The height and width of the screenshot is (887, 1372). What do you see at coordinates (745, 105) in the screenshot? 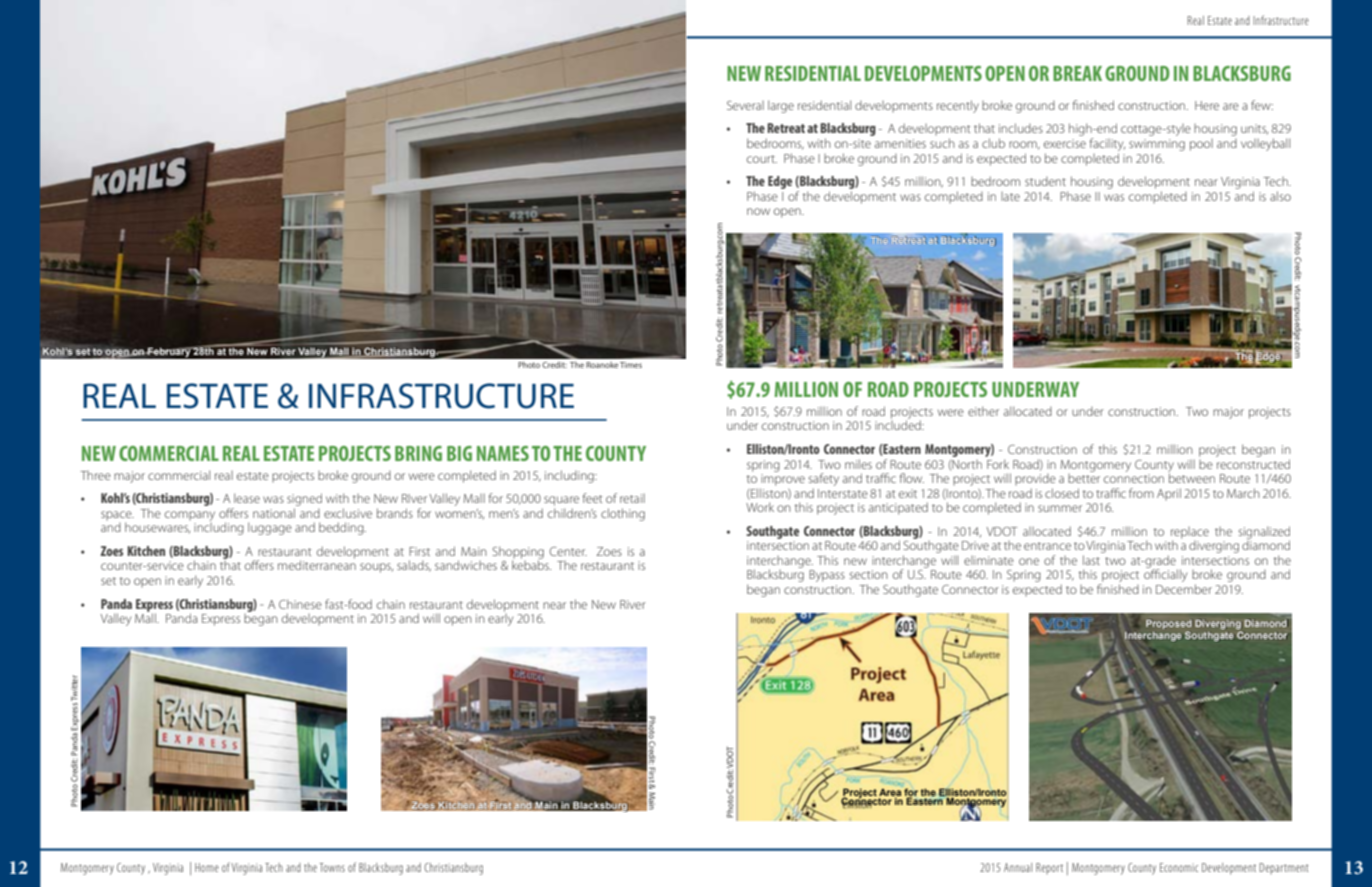
I see `Several` at bounding box center [745, 105].
